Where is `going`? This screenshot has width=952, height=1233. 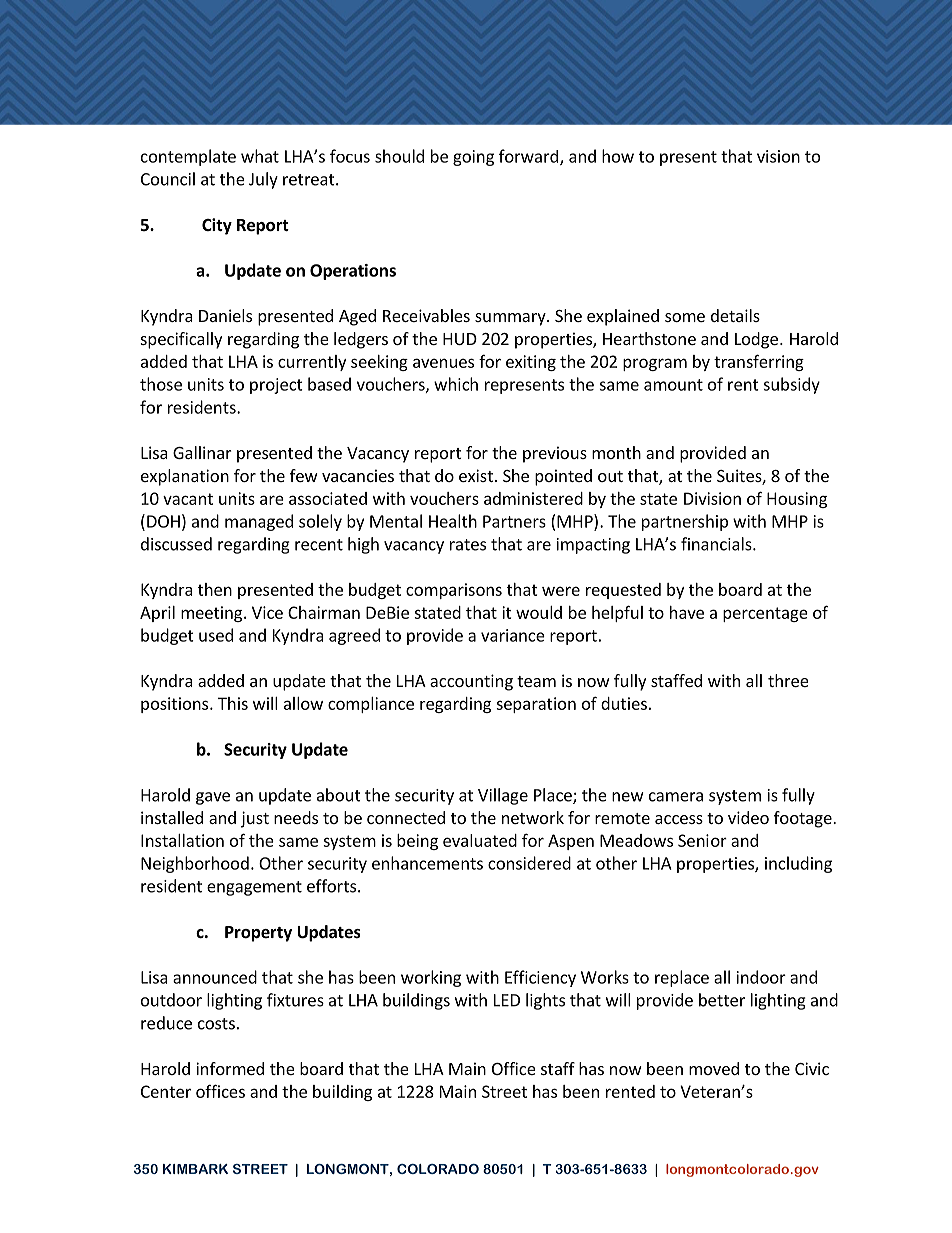
going is located at coordinates (473, 158).
